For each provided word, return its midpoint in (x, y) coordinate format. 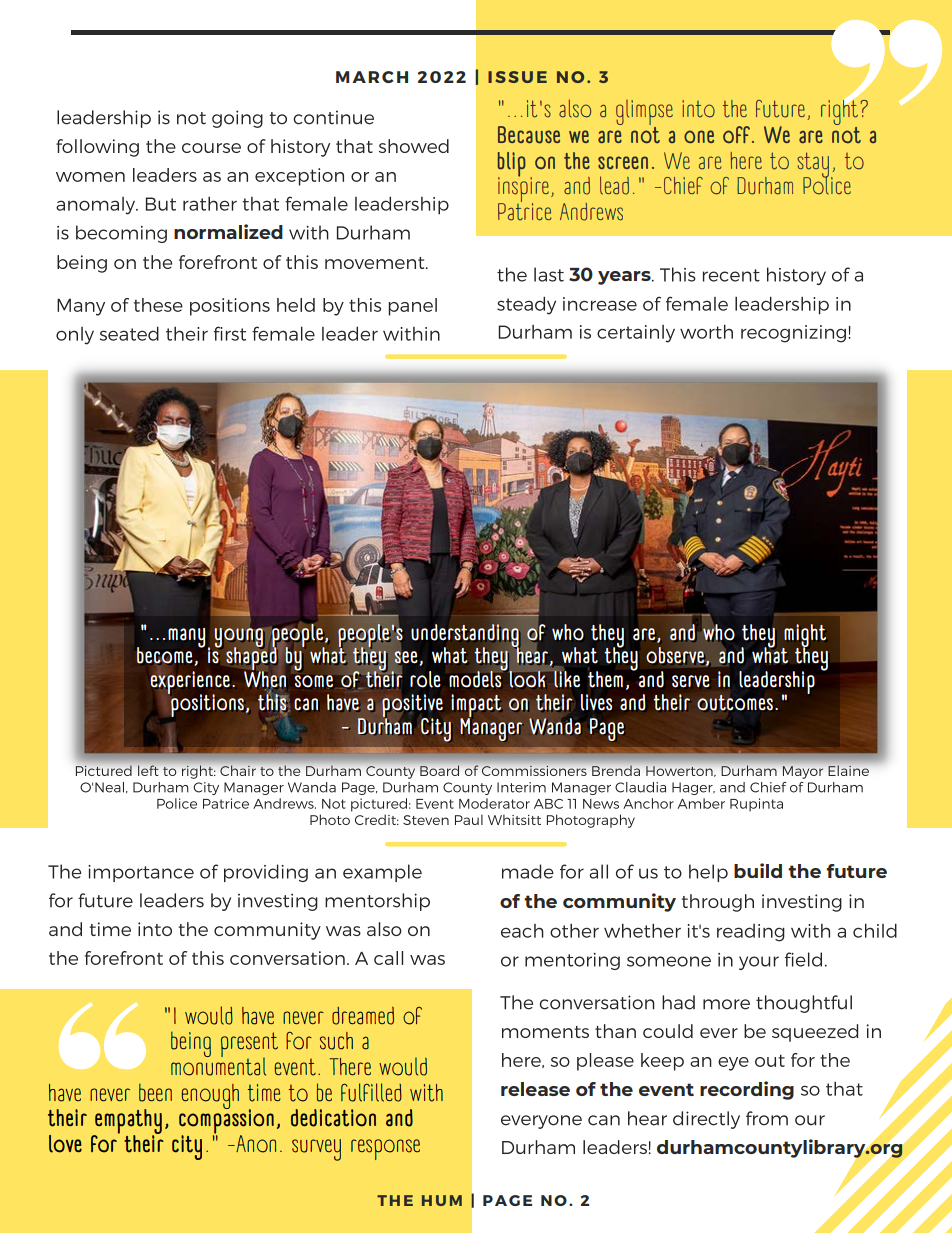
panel (413, 307)
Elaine (848, 770)
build (758, 870)
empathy (127, 1123)
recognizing (793, 334)
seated (129, 333)
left (148, 770)
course (211, 148)
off (736, 134)
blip (511, 165)
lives (596, 702)
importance (141, 873)
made (528, 871)
